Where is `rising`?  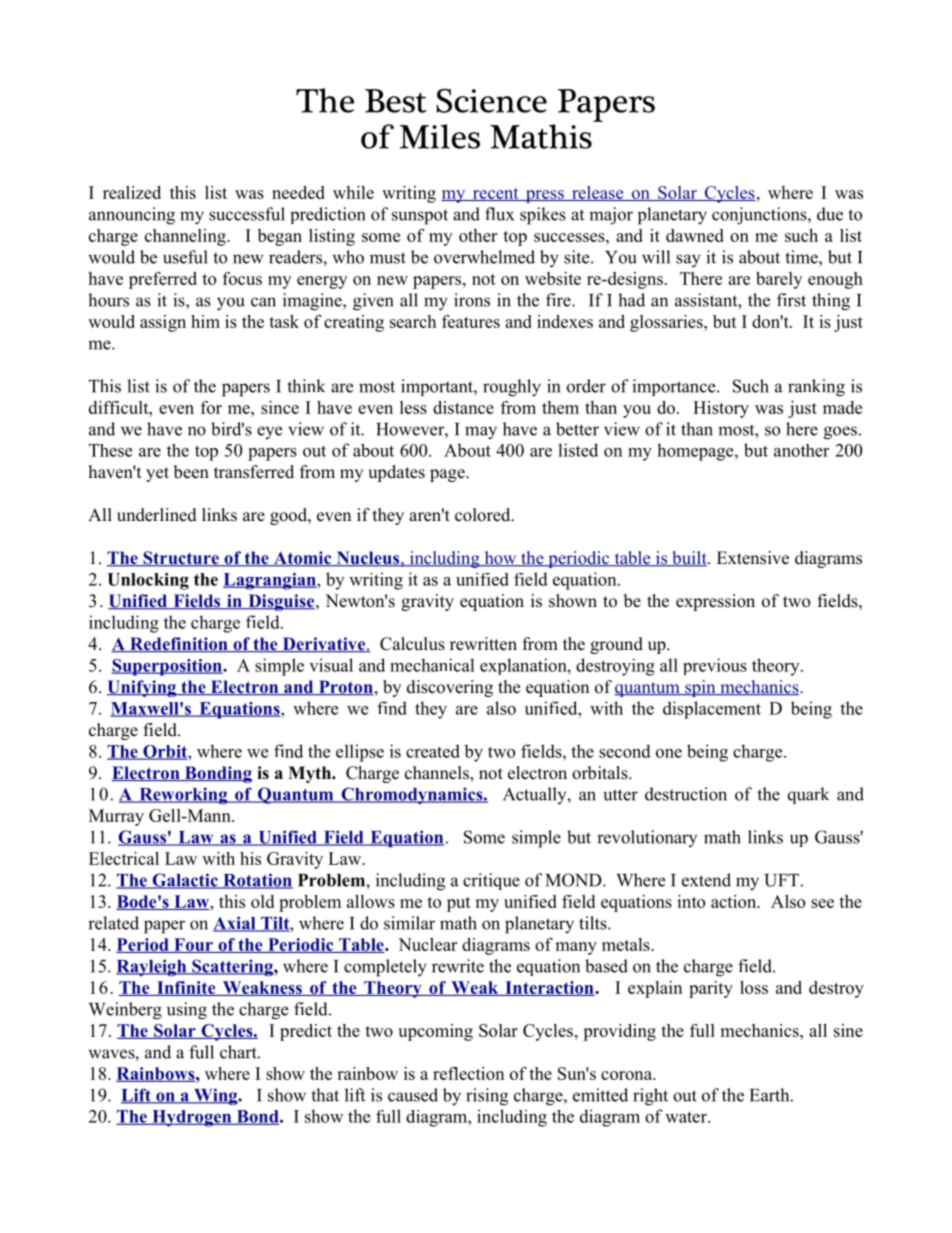
rising is located at coordinates (487, 1097).
